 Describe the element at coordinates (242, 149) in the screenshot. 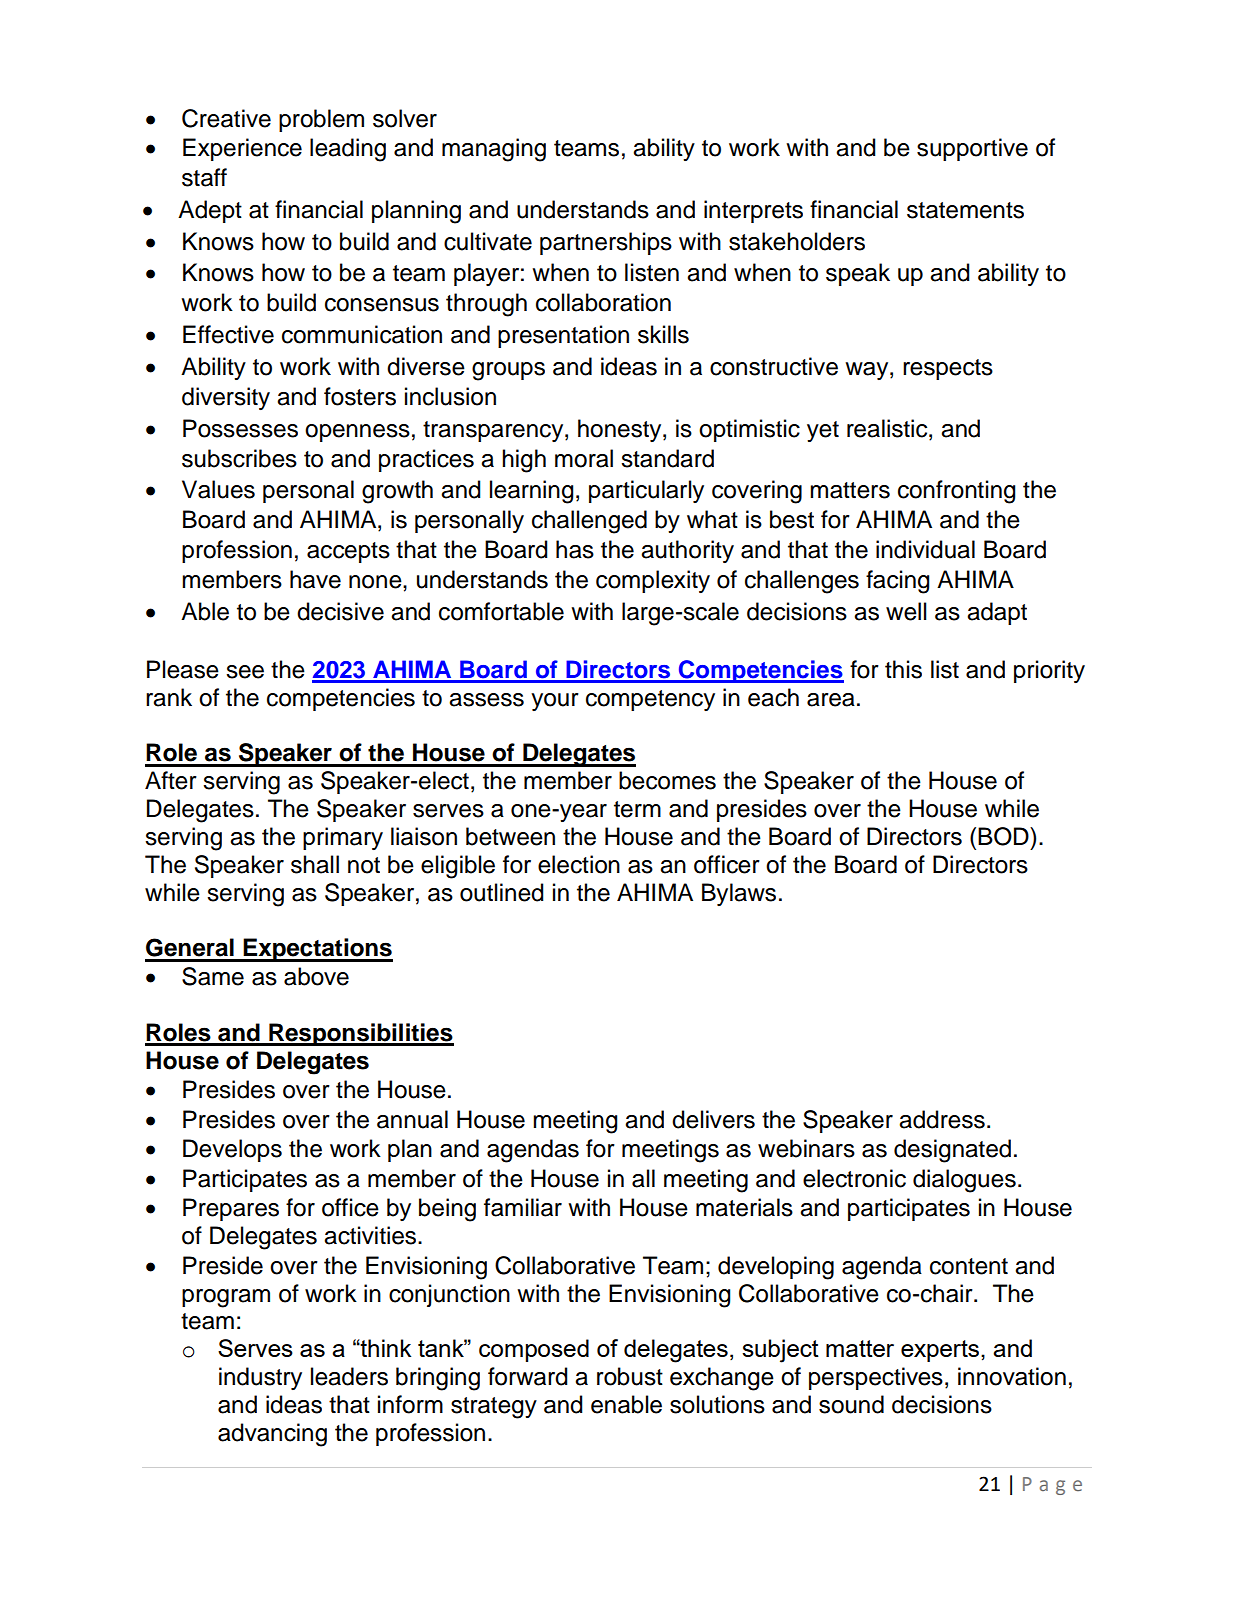

I see `Experience` at that location.
